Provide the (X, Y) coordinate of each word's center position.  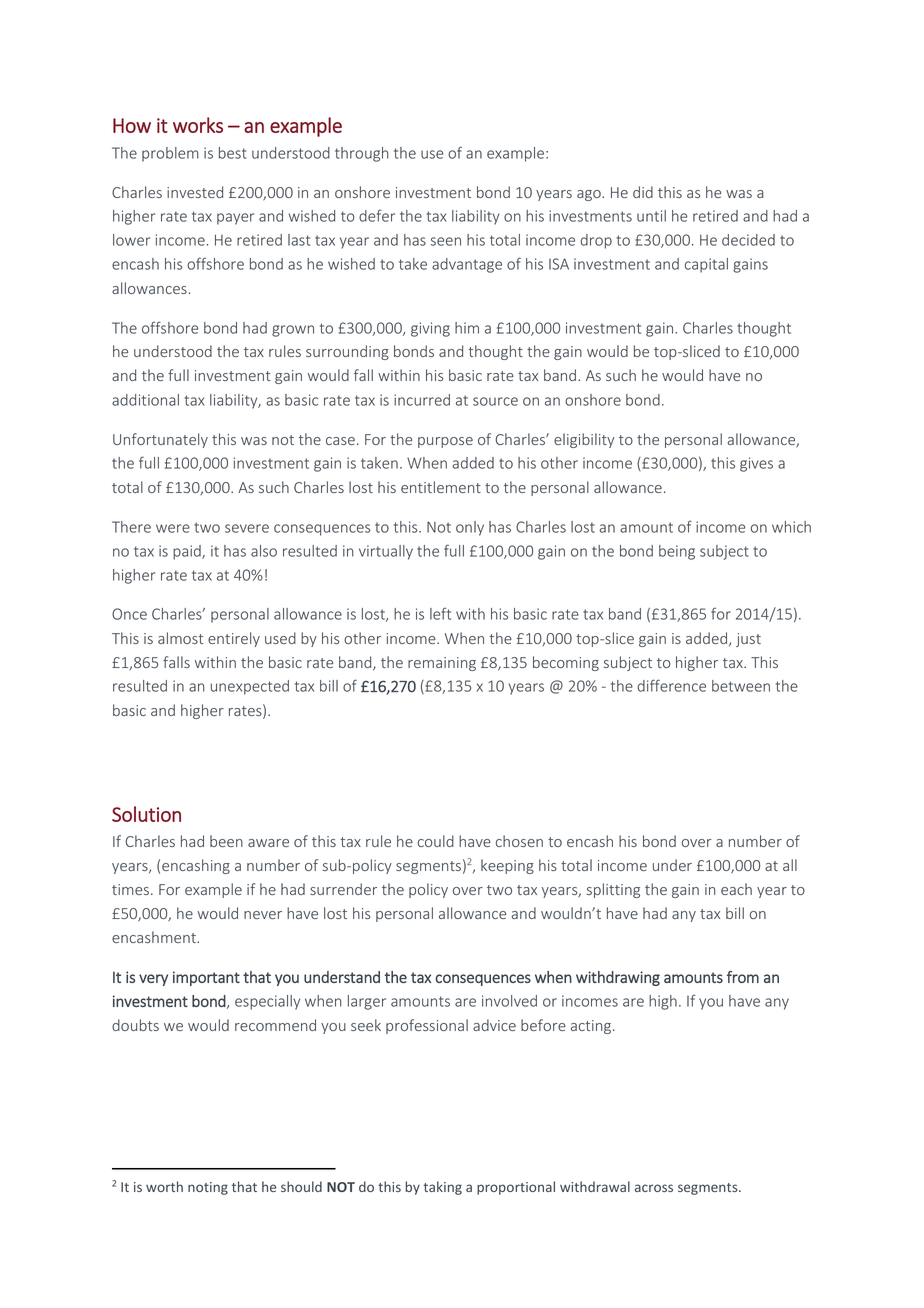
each (736, 889)
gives (756, 464)
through (361, 154)
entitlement (441, 487)
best (233, 153)
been (226, 841)
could (436, 841)
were (173, 528)
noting (208, 1188)
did (643, 192)
